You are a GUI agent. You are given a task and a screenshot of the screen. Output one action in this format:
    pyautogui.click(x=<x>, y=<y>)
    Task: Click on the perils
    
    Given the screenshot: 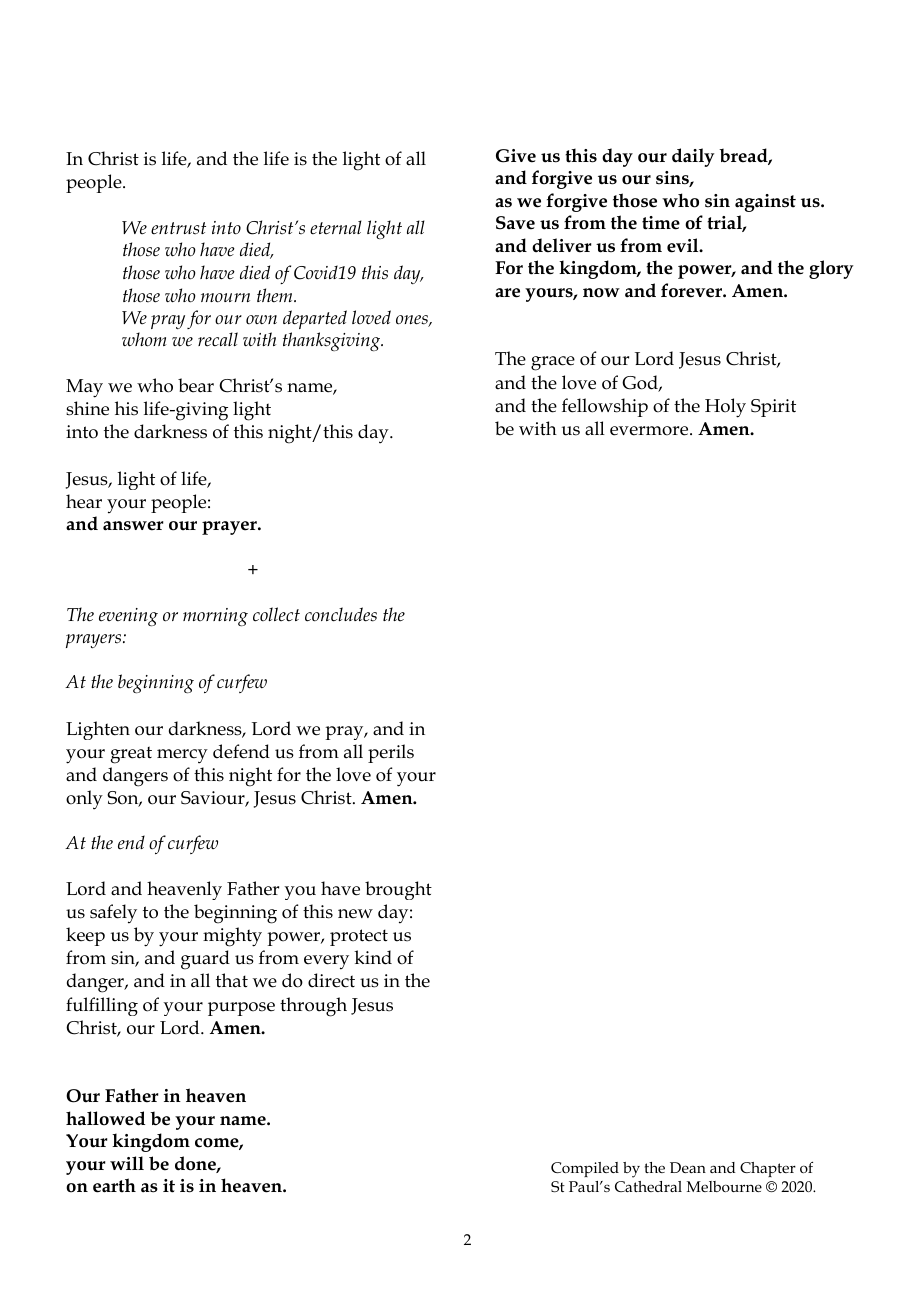 What is the action you would take?
    pyautogui.click(x=391, y=753)
